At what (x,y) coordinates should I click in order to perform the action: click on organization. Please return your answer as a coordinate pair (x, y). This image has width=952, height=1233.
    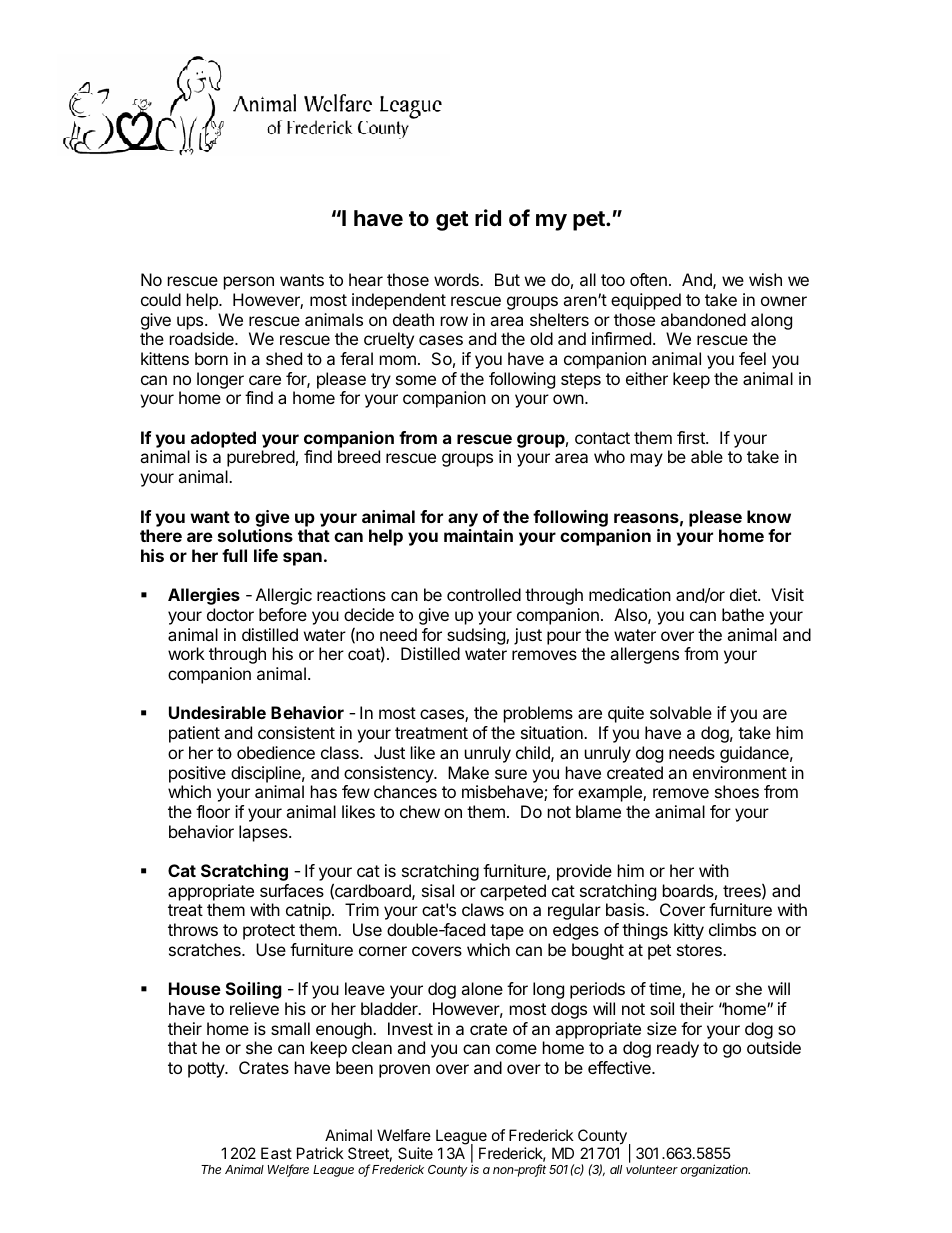
    Looking at the image, I should click on (715, 1170).
